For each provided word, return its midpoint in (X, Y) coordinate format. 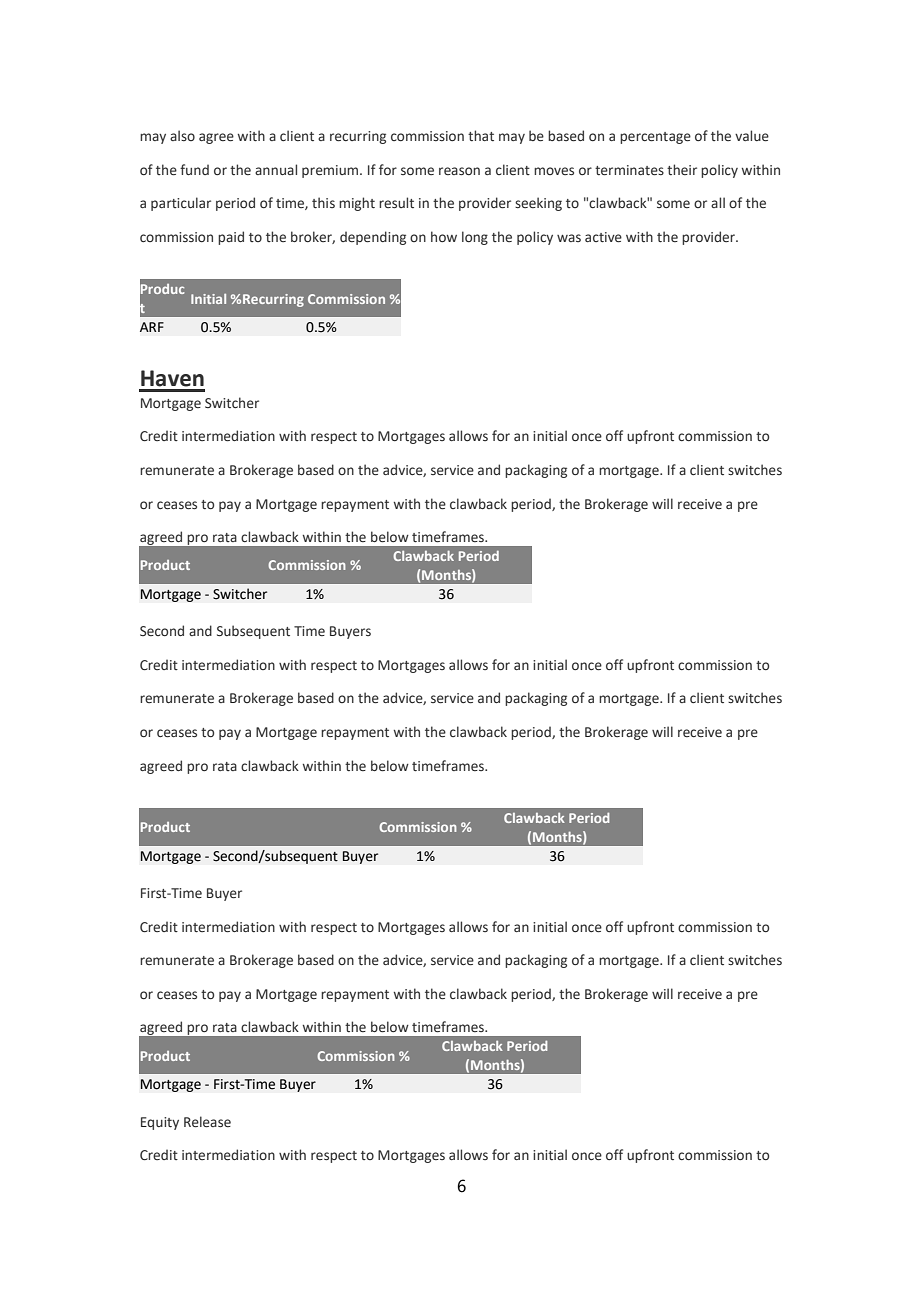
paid (231, 238)
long (475, 238)
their (682, 169)
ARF (152, 327)
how (444, 236)
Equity (160, 1123)
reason (459, 171)
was (569, 238)
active (603, 237)
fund (194, 169)
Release (207, 1122)
